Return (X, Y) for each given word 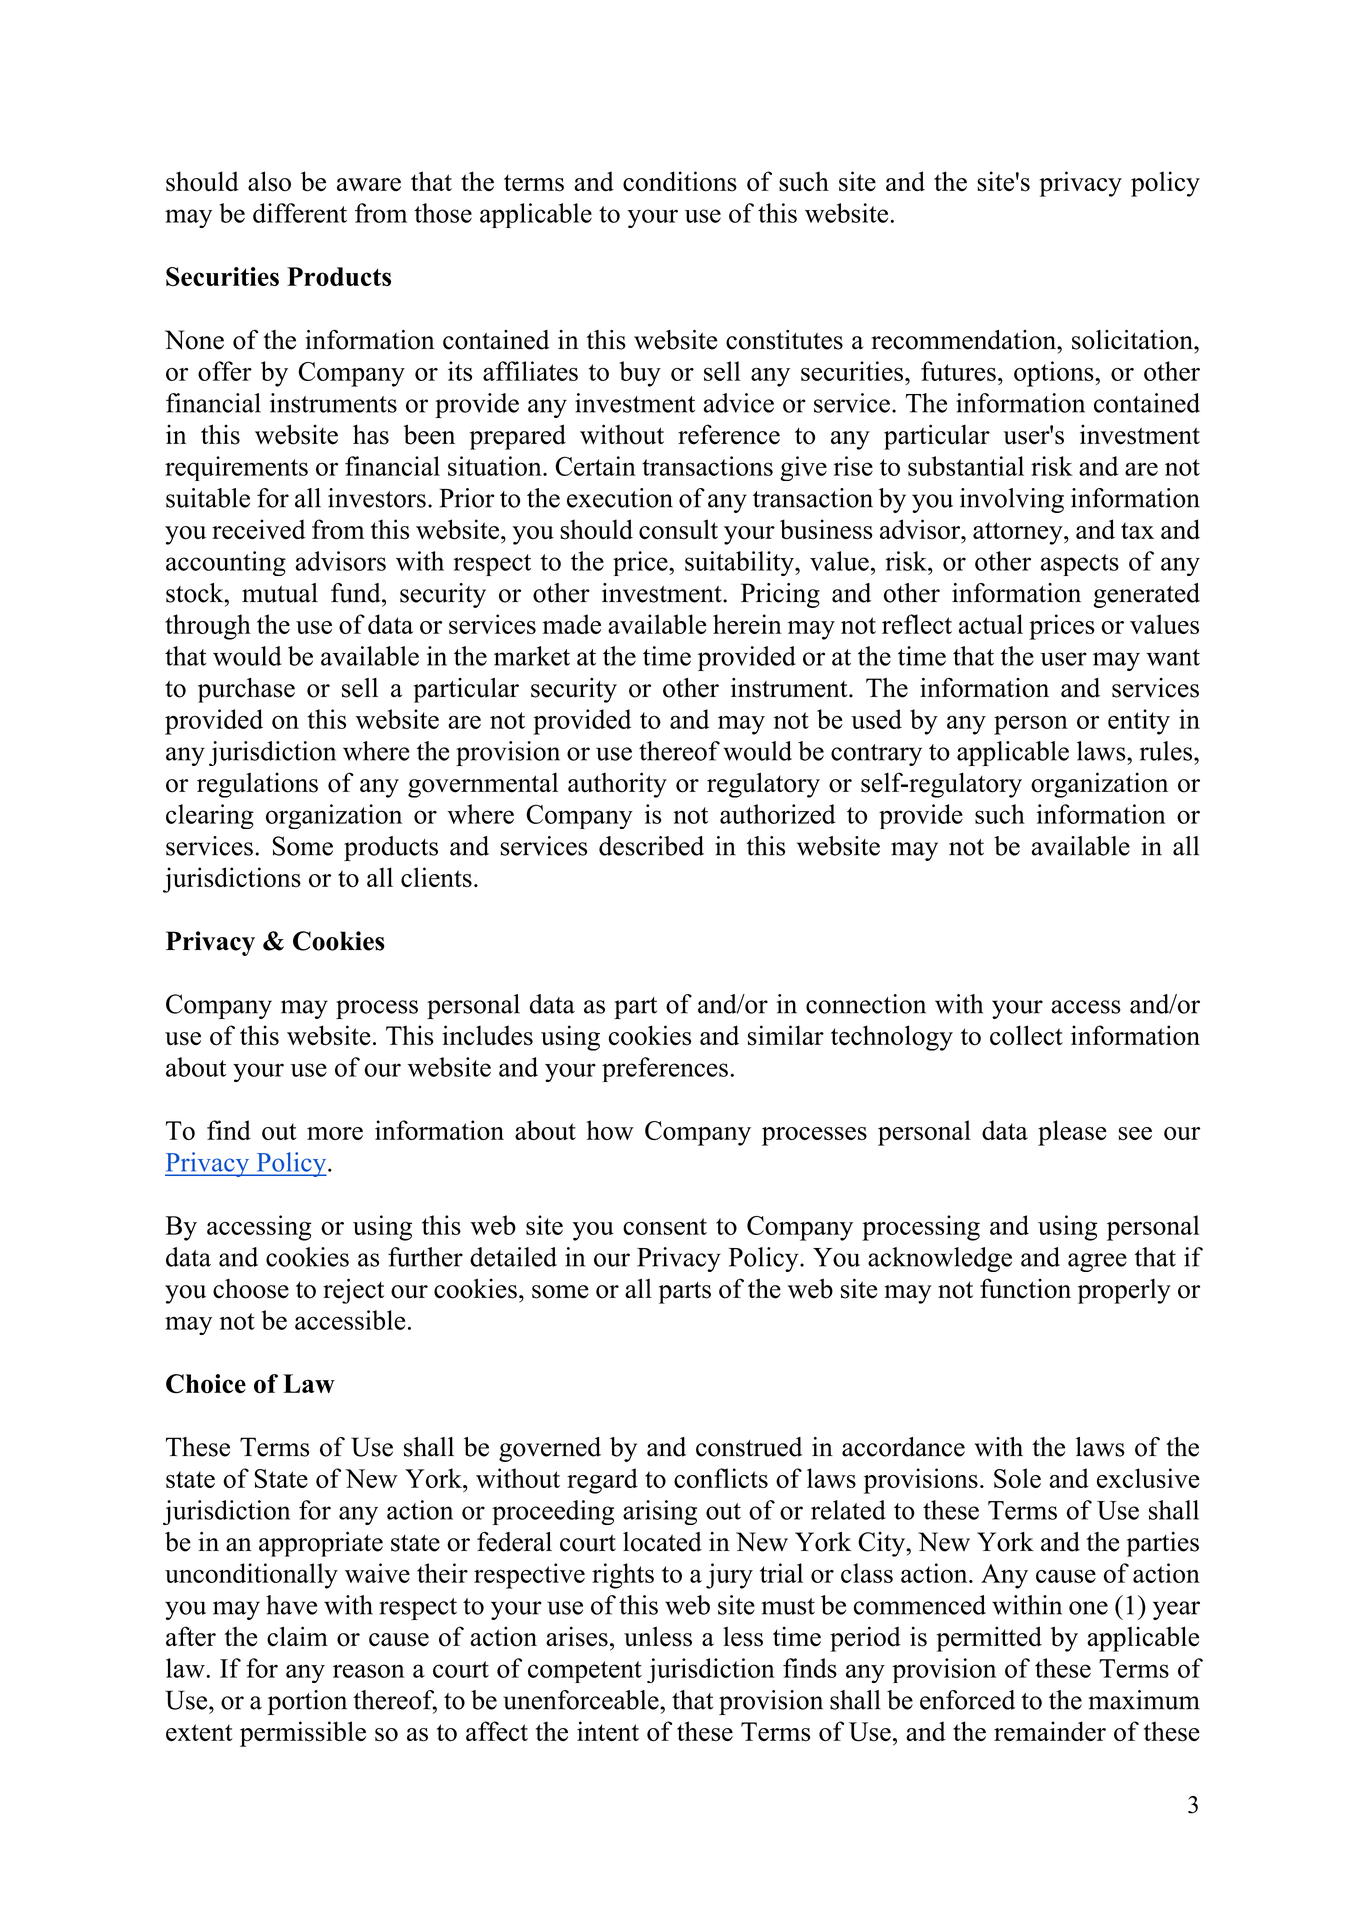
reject (353, 1291)
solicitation (1133, 340)
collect (1026, 1035)
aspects (1080, 565)
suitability (740, 563)
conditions (680, 181)
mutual (280, 593)
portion (307, 1702)
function (1025, 1288)
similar (786, 1035)
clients (436, 877)
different (300, 213)
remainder (1050, 1731)
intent (608, 1731)
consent (665, 1226)
